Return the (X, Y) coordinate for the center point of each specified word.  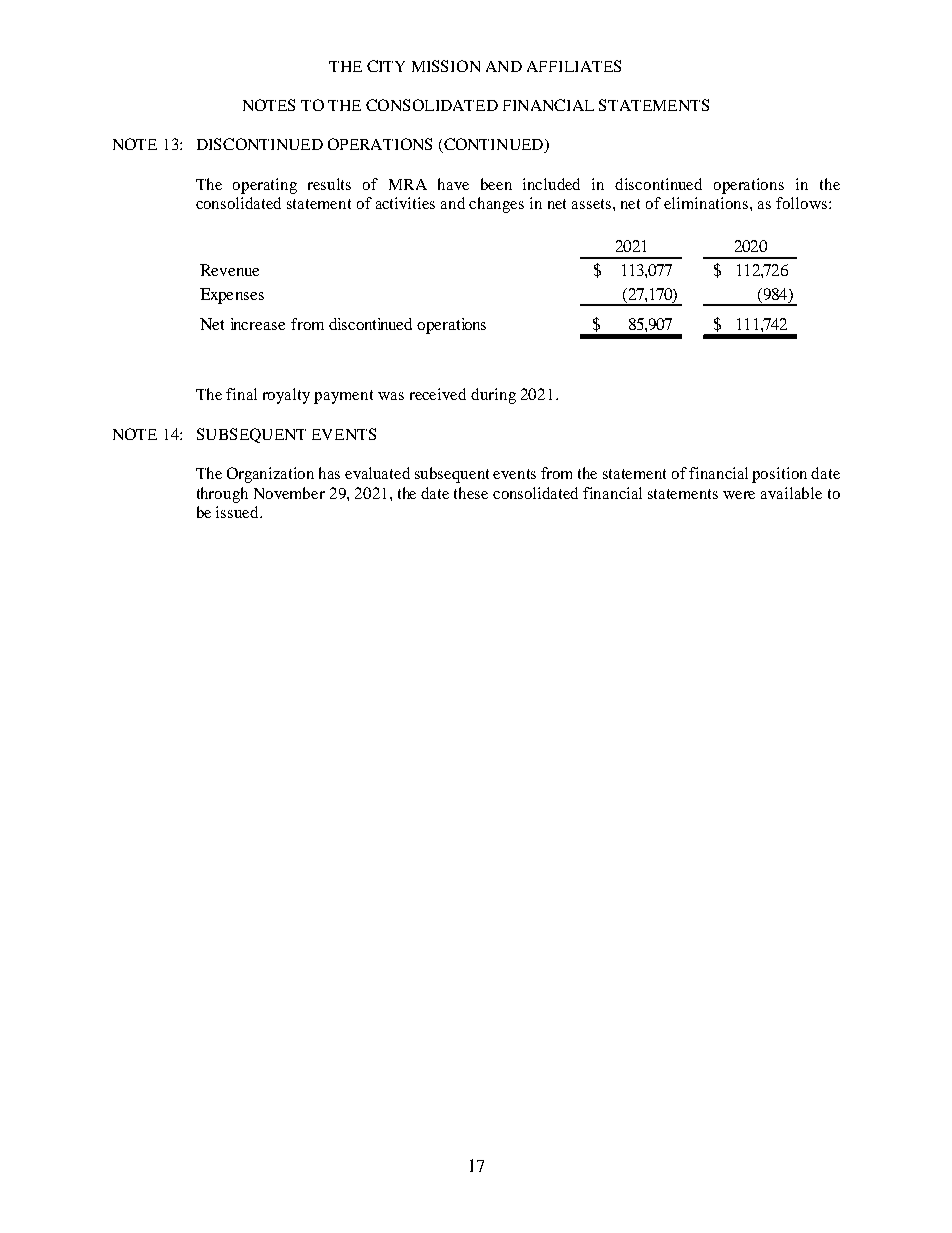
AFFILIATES (574, 66)
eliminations (707, 203)
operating (265, 186)
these (471, 493)
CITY (386, 66)
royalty (286, 396)
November (289, 493)
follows (801, 203)
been (496, 184)
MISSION (446, 66)
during (493, 396)
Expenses (232, 296)
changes (496, 205)
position (779, 475)
